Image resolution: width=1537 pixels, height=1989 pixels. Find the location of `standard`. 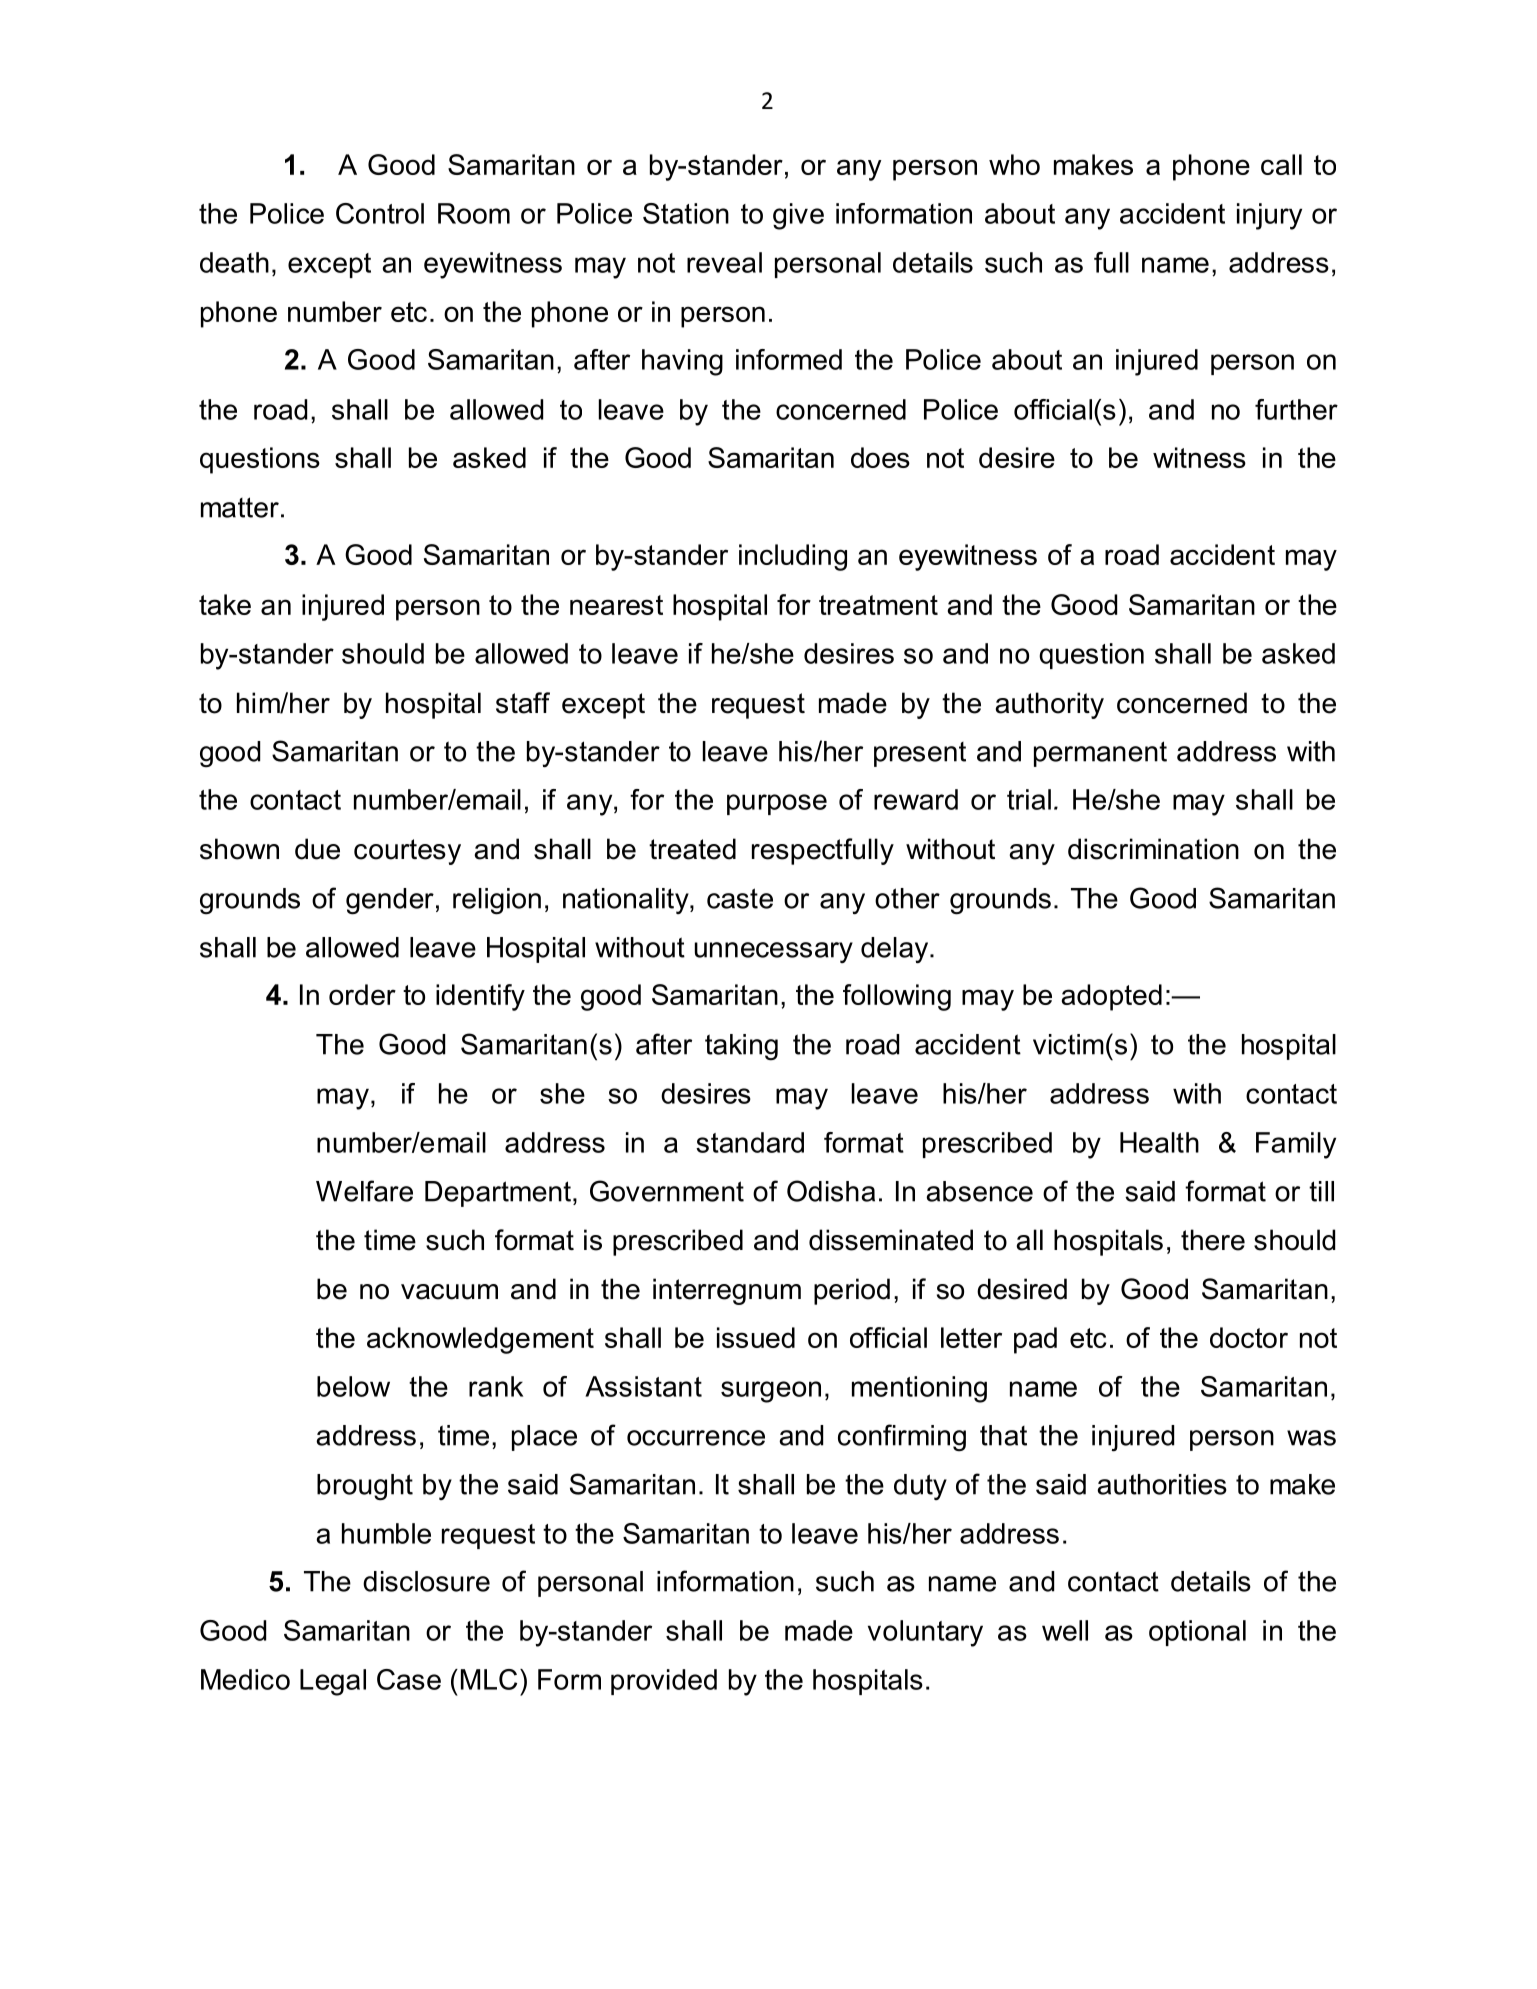

standard is located at coordinates (750, 1142).
